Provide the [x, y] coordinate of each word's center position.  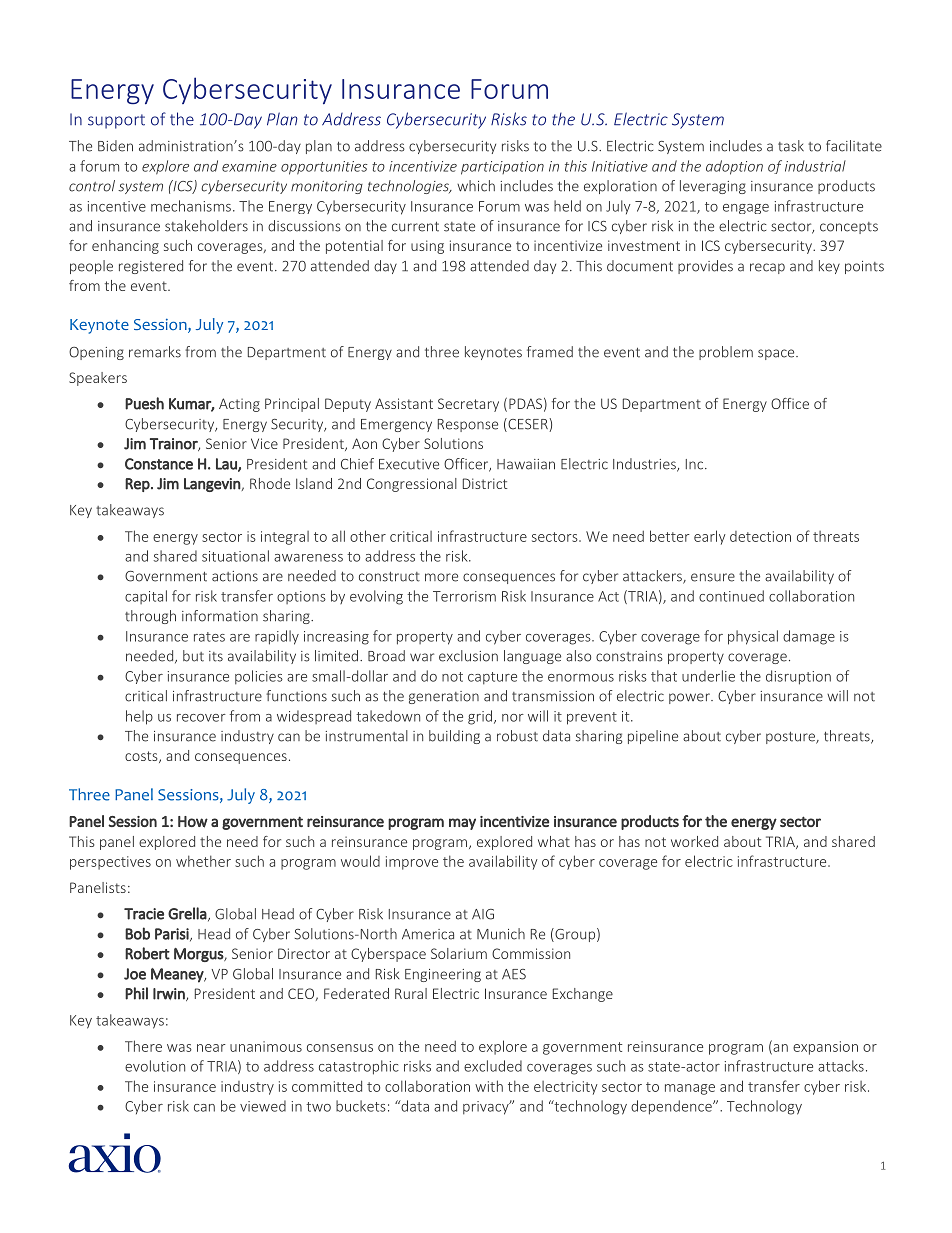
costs [142, 757]
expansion [825, 1048]
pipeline [653, 737]
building [454, 737]
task [791, 146]
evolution [155, 1066]
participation [502, 168]
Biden [115, 146]
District [485, 483]
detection [760, 536]
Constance [159, 464]
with [489, 1086]
